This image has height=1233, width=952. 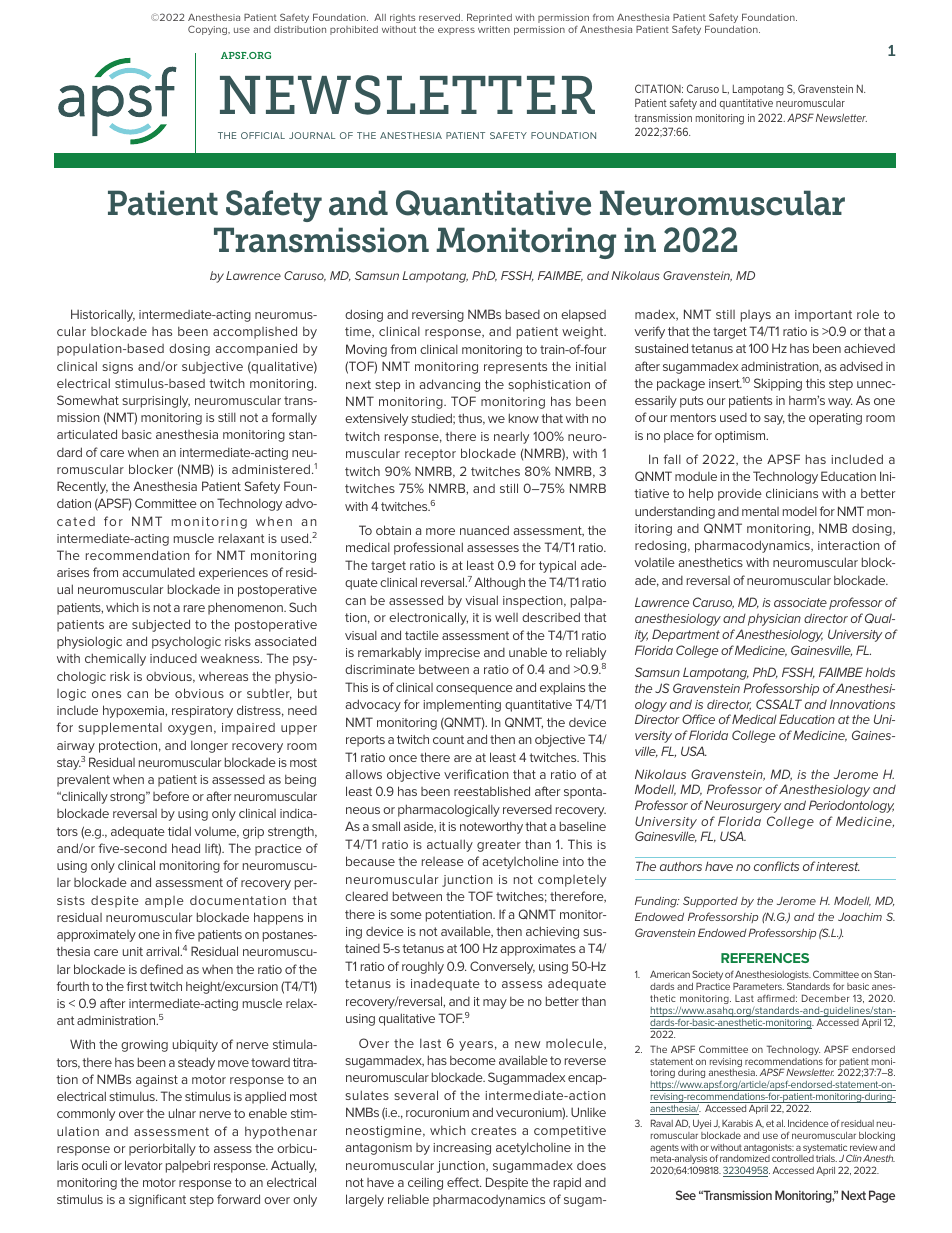 What do you see at coordinates (462, 1149) in the image?
I see `increasing` at bounding box center [462, 1149].
